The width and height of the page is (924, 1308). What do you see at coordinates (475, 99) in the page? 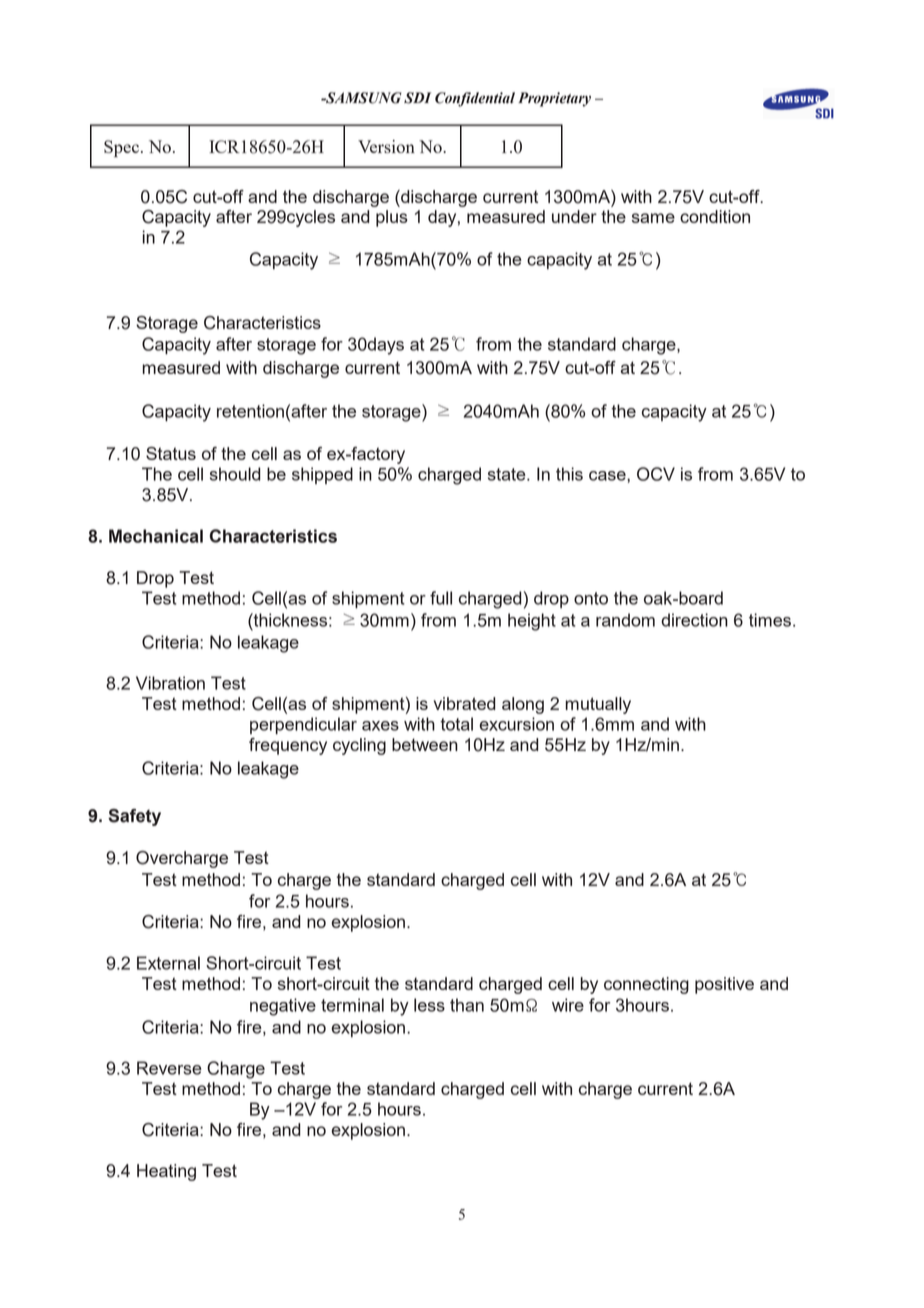
I see `Confidential` at bounding box center [475, 99].
